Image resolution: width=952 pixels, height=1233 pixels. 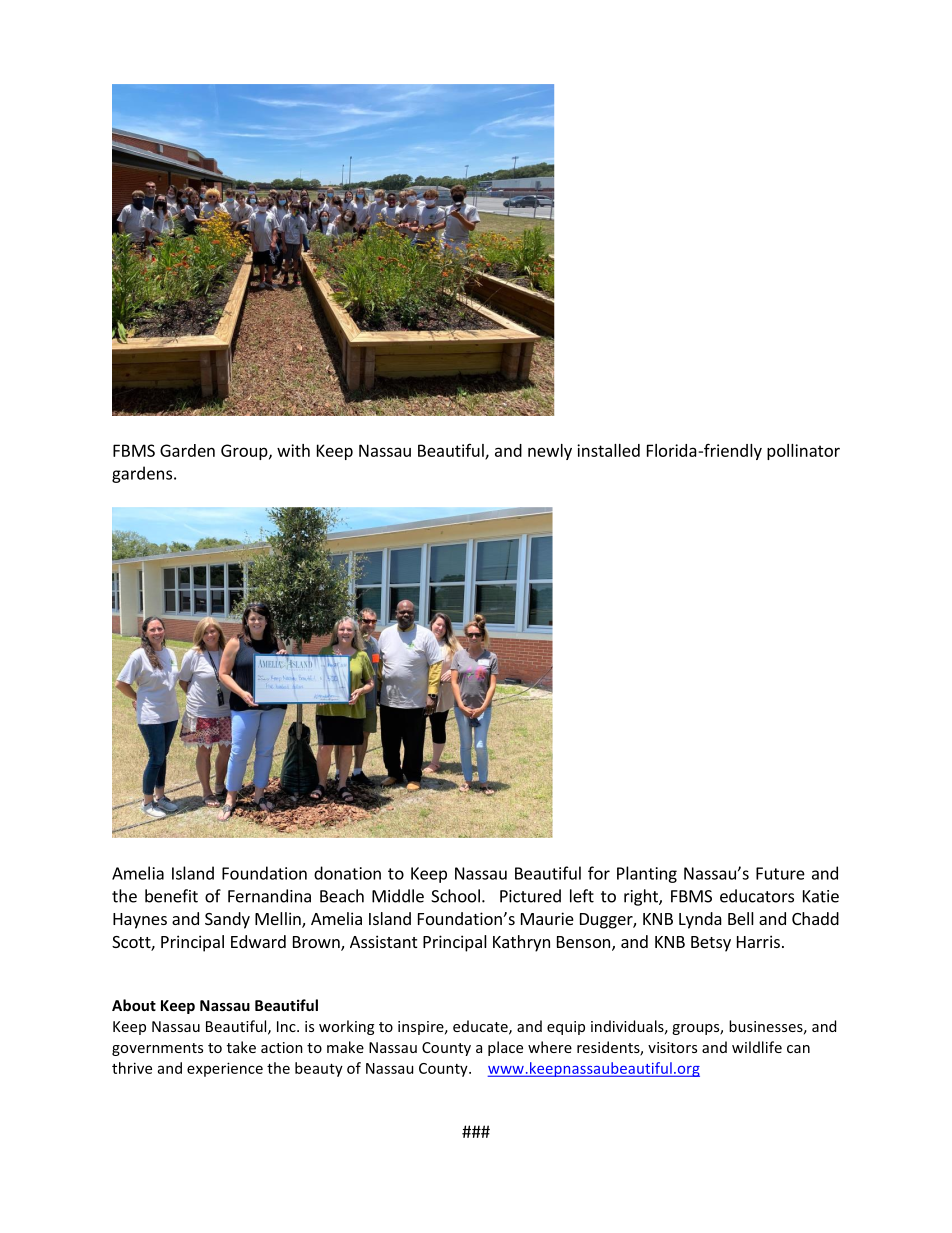 What do you see at coordinates (293, 450) in the image?
I see `with` at bounding box center [293, 450].
